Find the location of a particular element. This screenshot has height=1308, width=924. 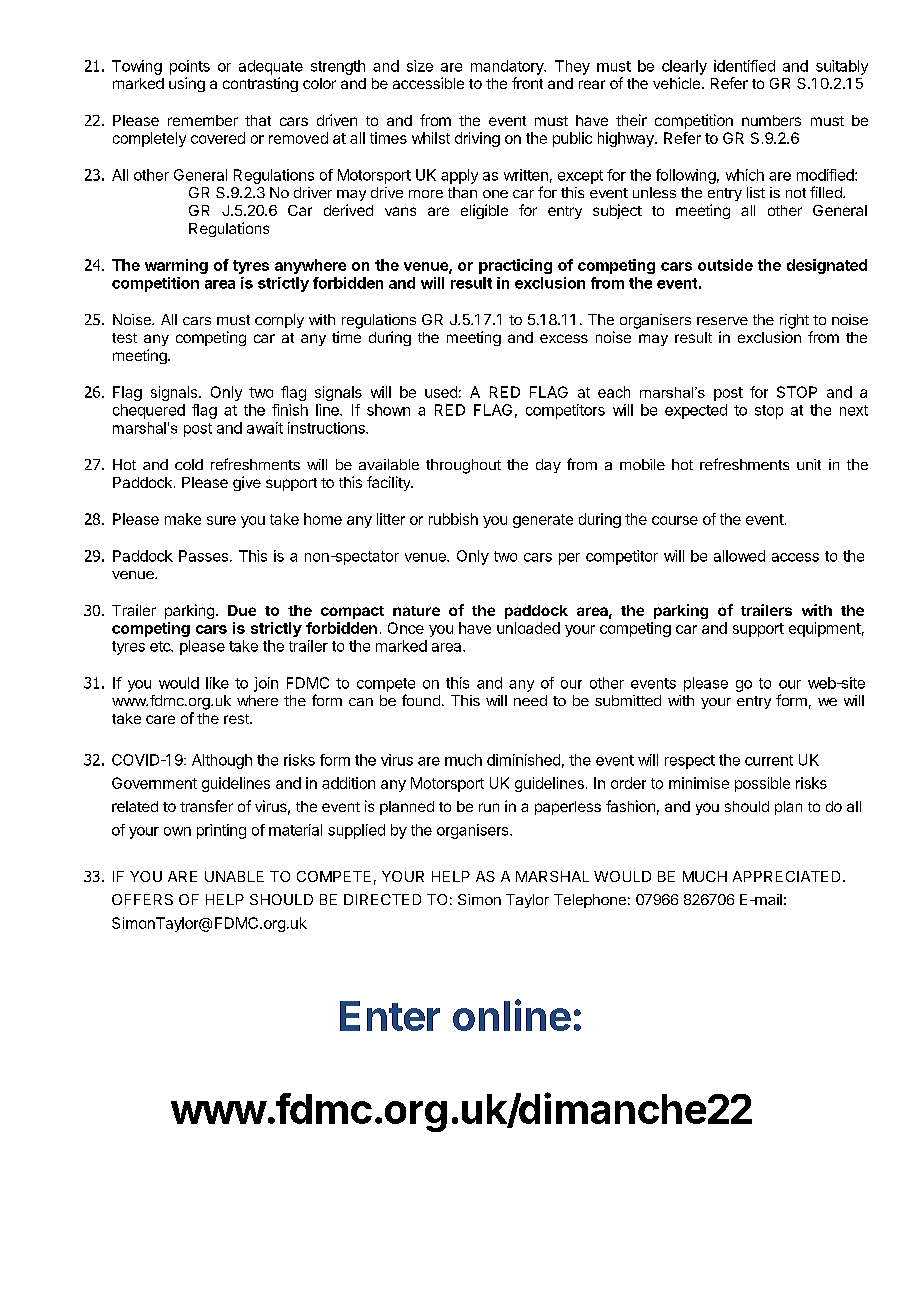

numbers is located at coordinates (771, 120).
